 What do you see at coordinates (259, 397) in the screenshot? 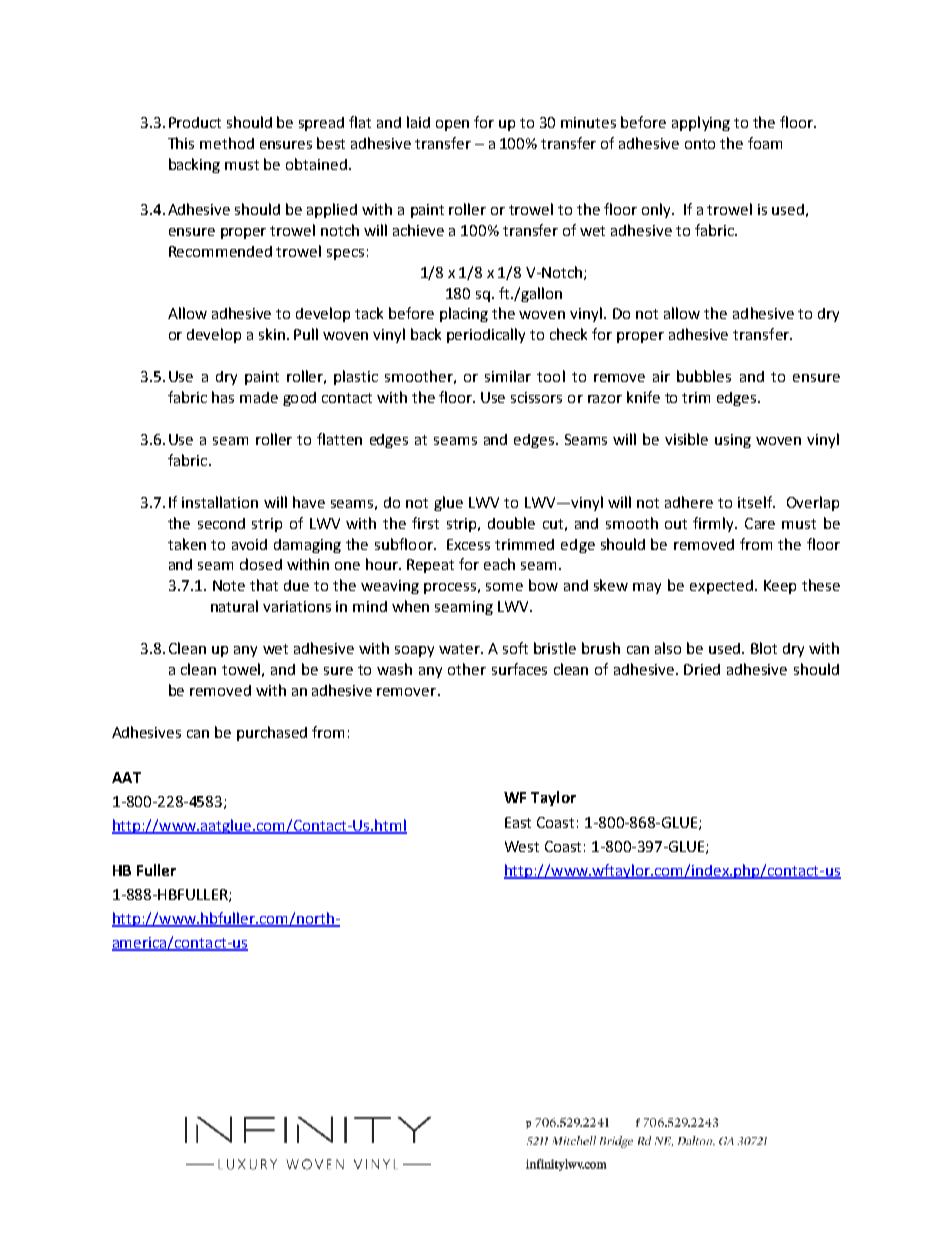
I see `made` at bounding box center [259, 397].
